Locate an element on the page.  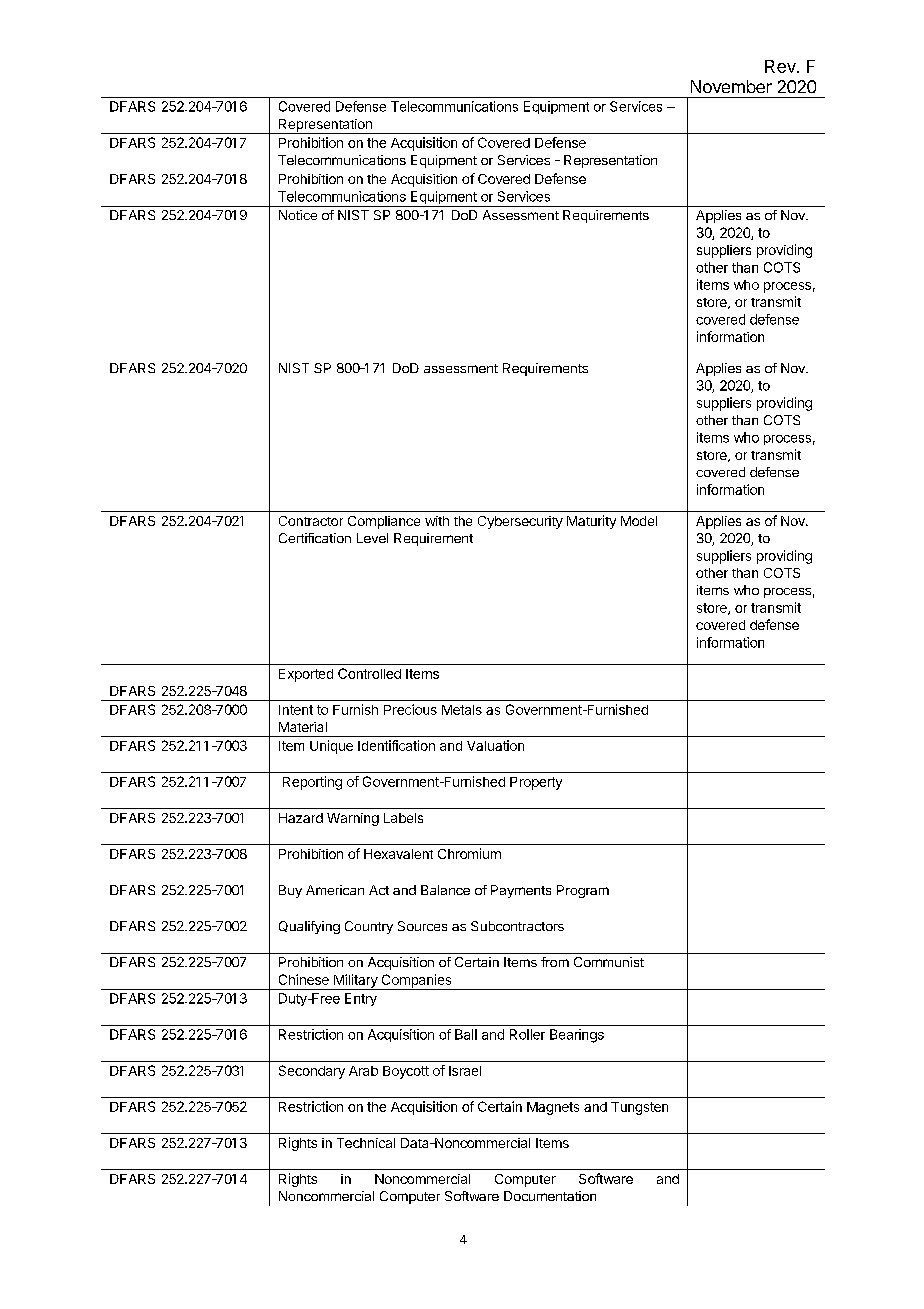
Documentation is located at coordinates (550, 1196).
